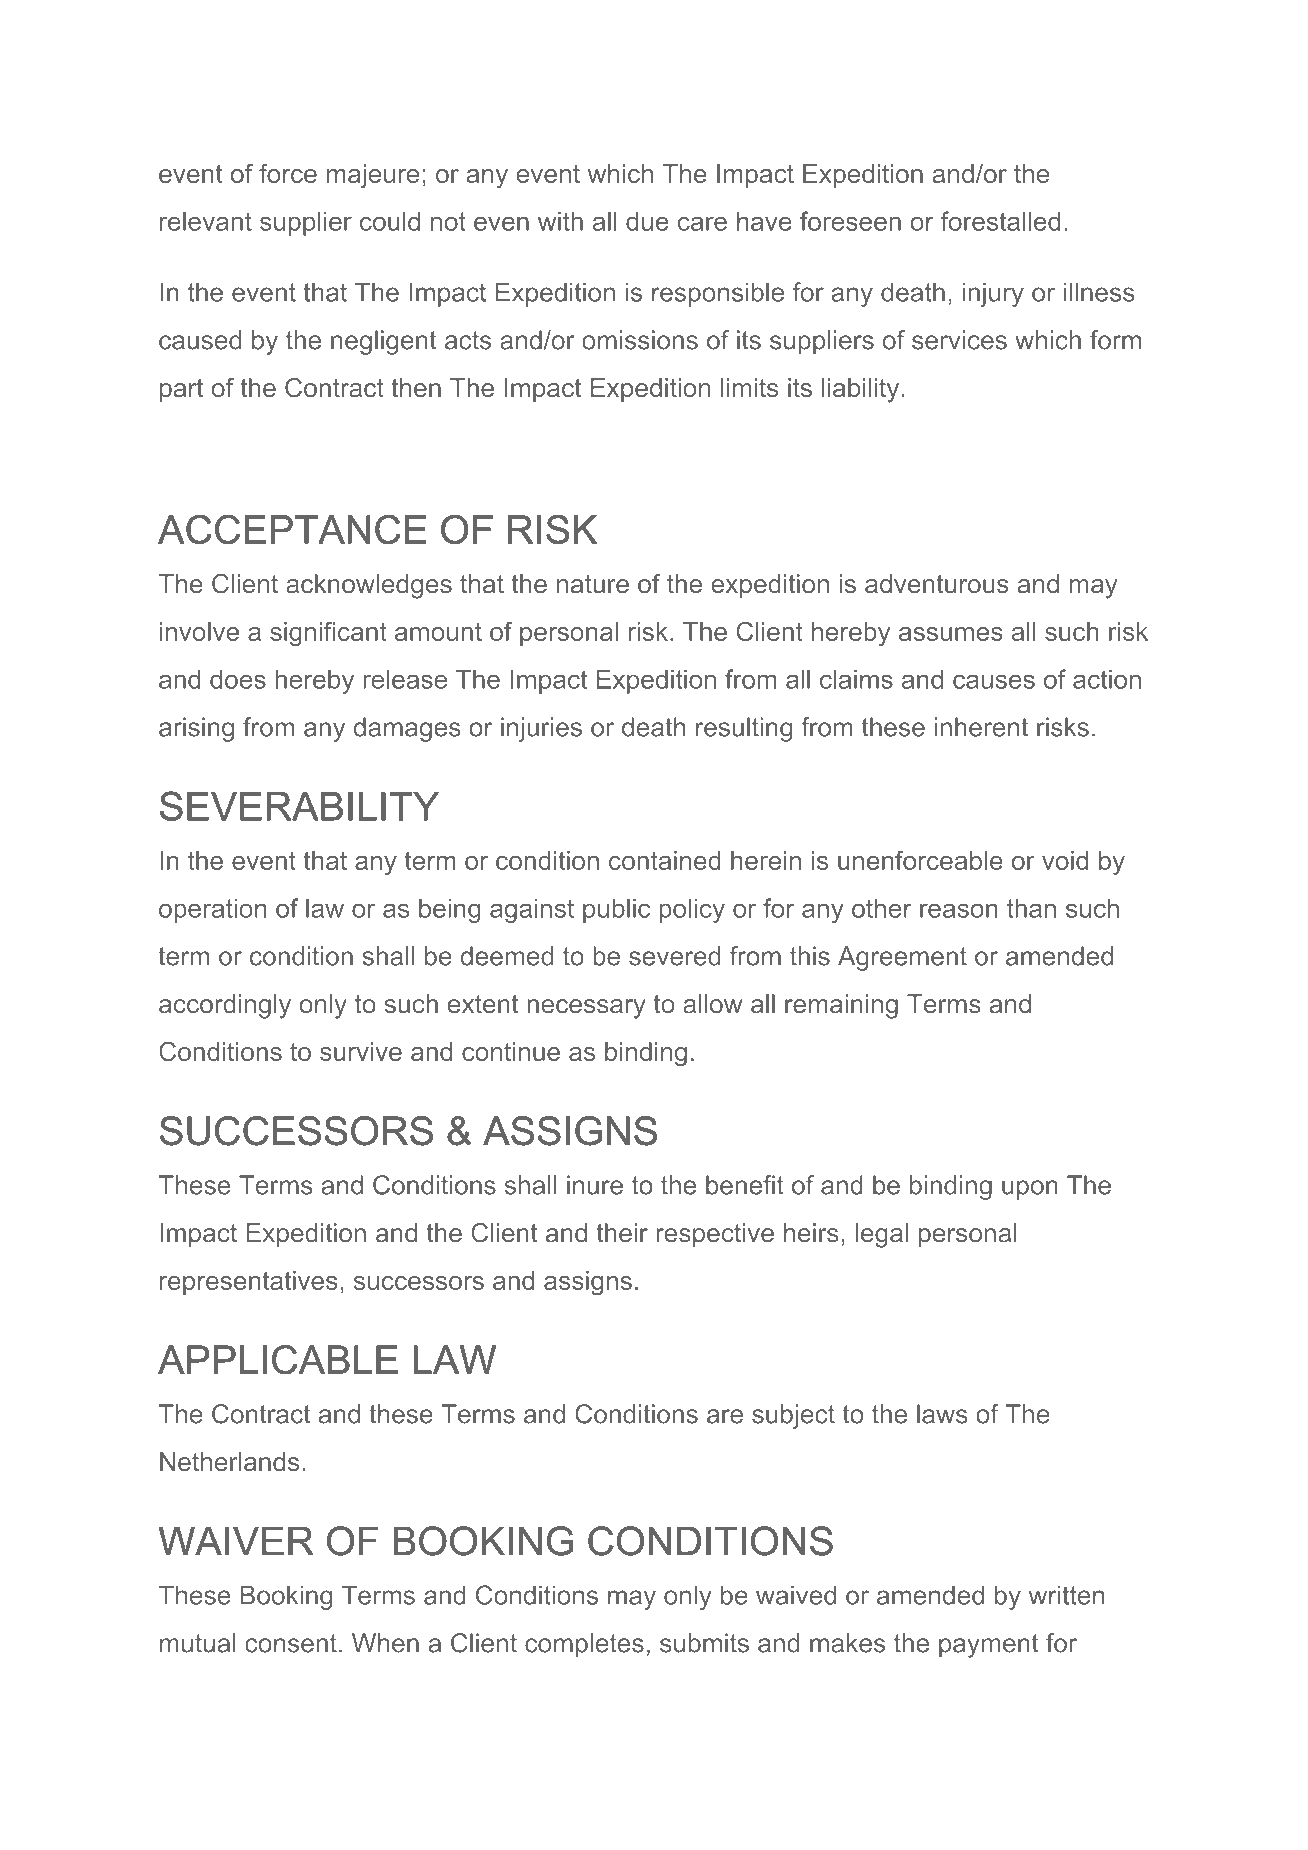  What do you see at coordinates (937, 583) in the document?
I see `adventurous` at bounding box center [937, 583].
